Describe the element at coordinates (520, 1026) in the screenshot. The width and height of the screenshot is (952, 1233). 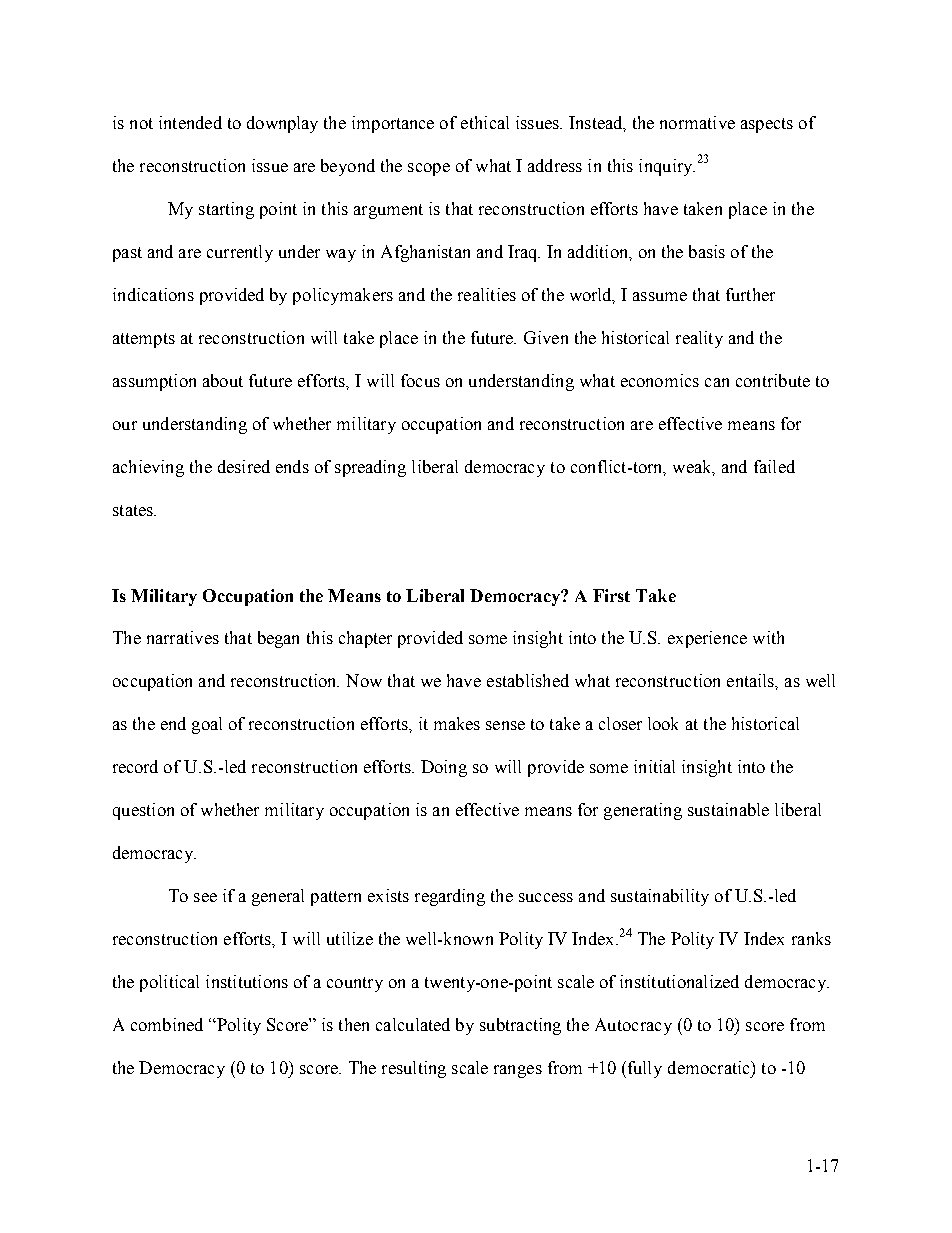
I see `subtracting` at that location.
